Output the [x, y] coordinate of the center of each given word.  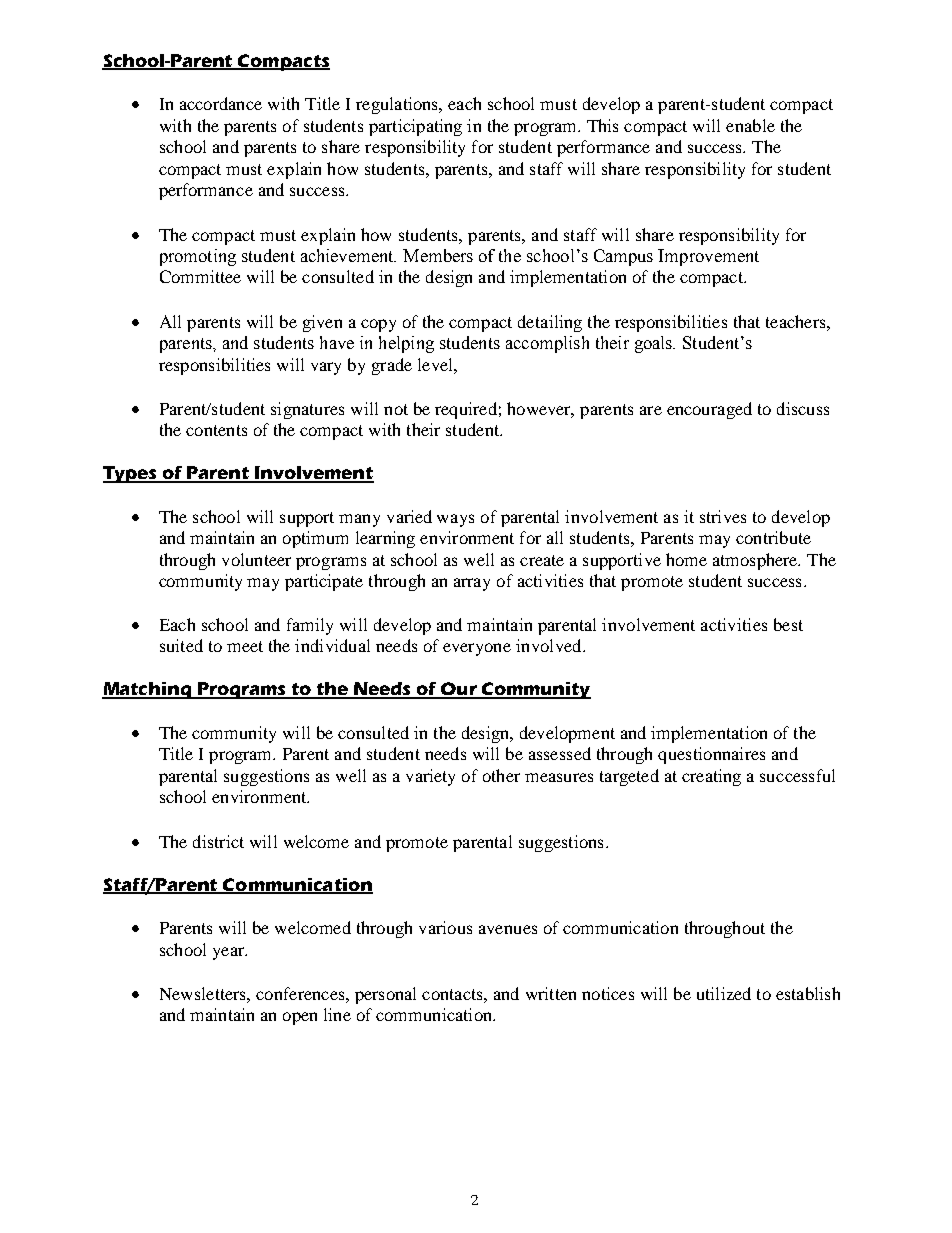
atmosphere [756, 561]
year [230, 953]
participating [415, 127]
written [551, 993]
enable [750, 125]
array [472, 584]
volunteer [256, 559]
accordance [221, 103]
